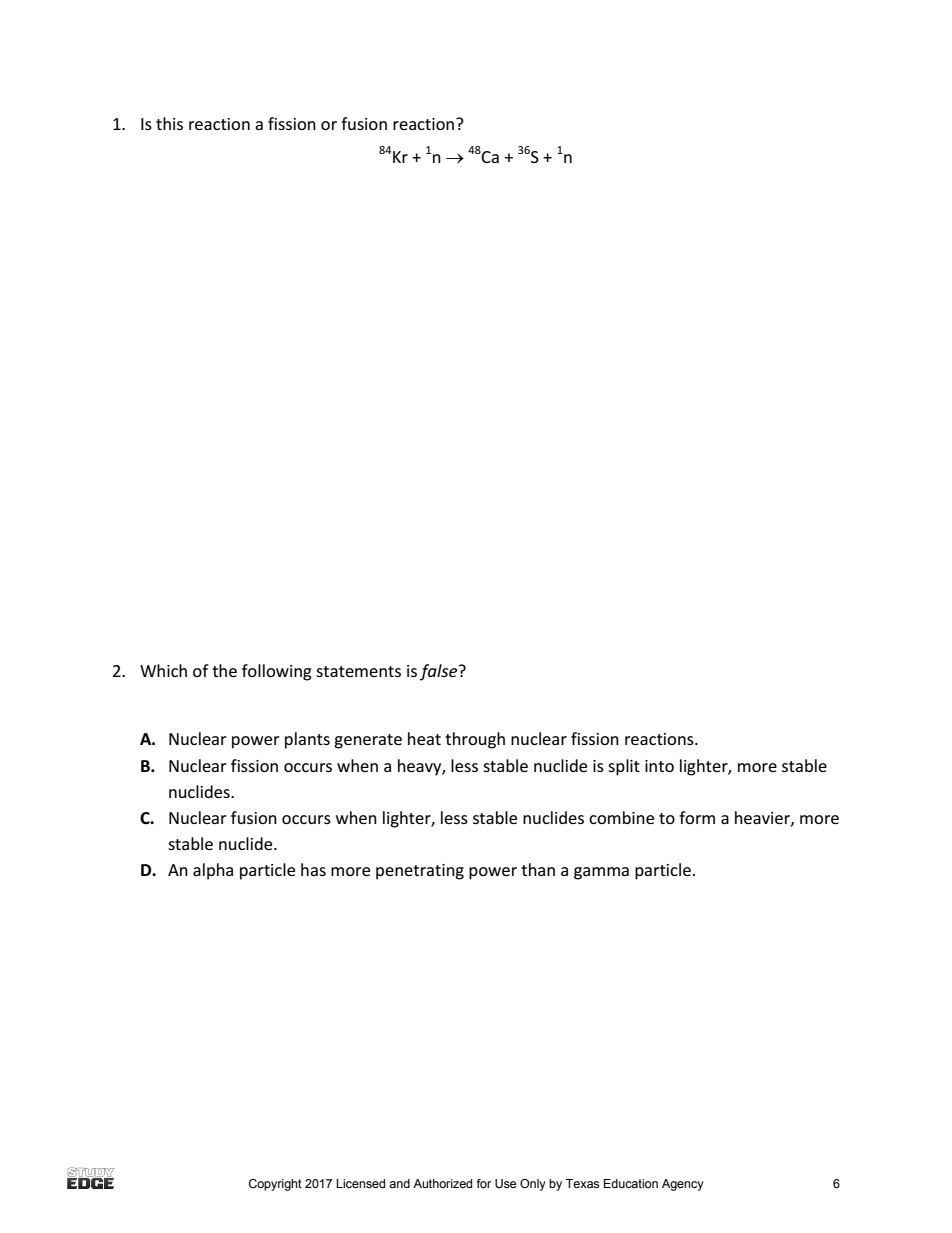 Image resolution: width=952 pixels, height=1233 pixels. Describe the element at coordinates (275, 1185) in the document. I see `Copyright` at that location.
